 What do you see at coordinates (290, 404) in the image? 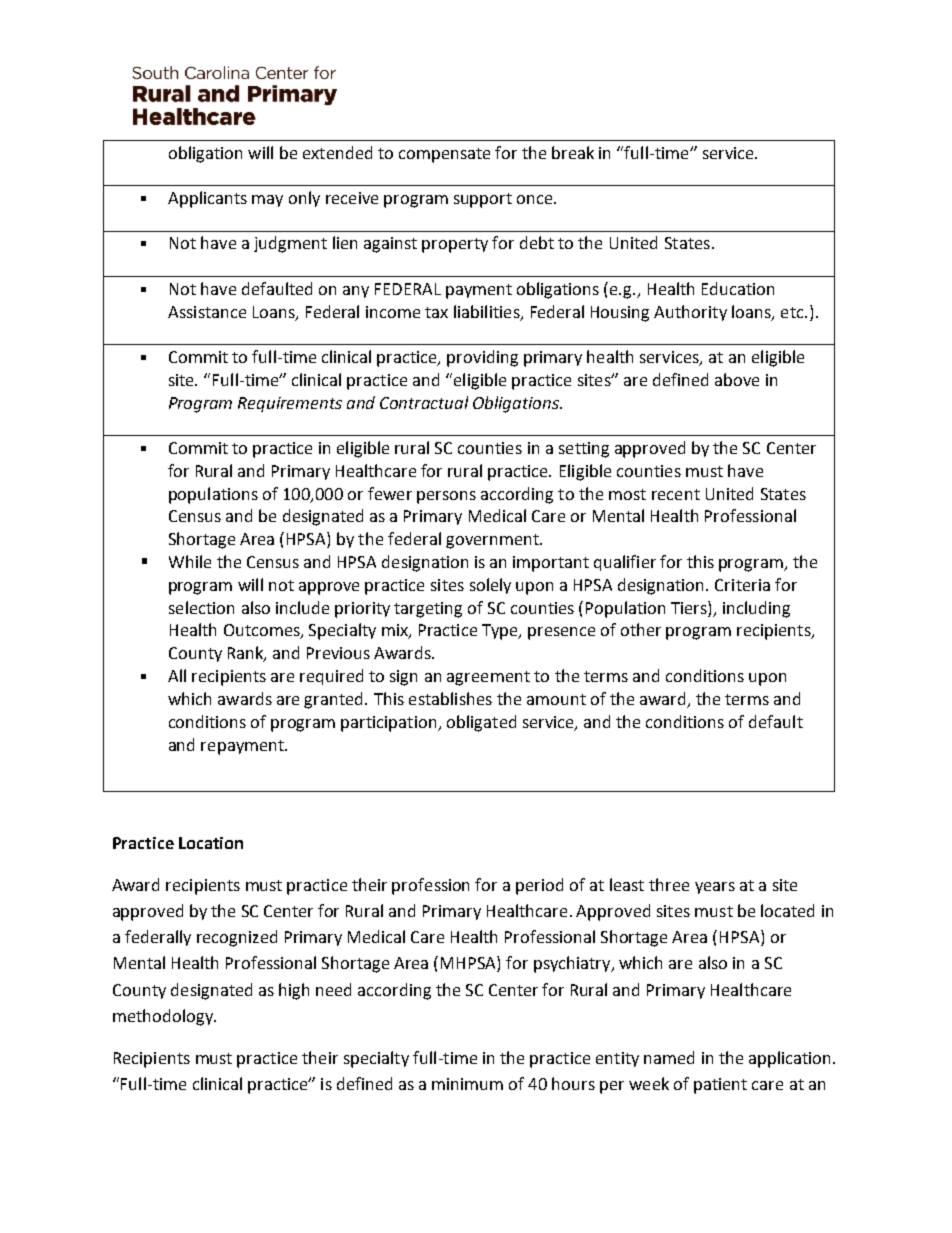
I see `Requirements` at bounding box center [290, 404].
